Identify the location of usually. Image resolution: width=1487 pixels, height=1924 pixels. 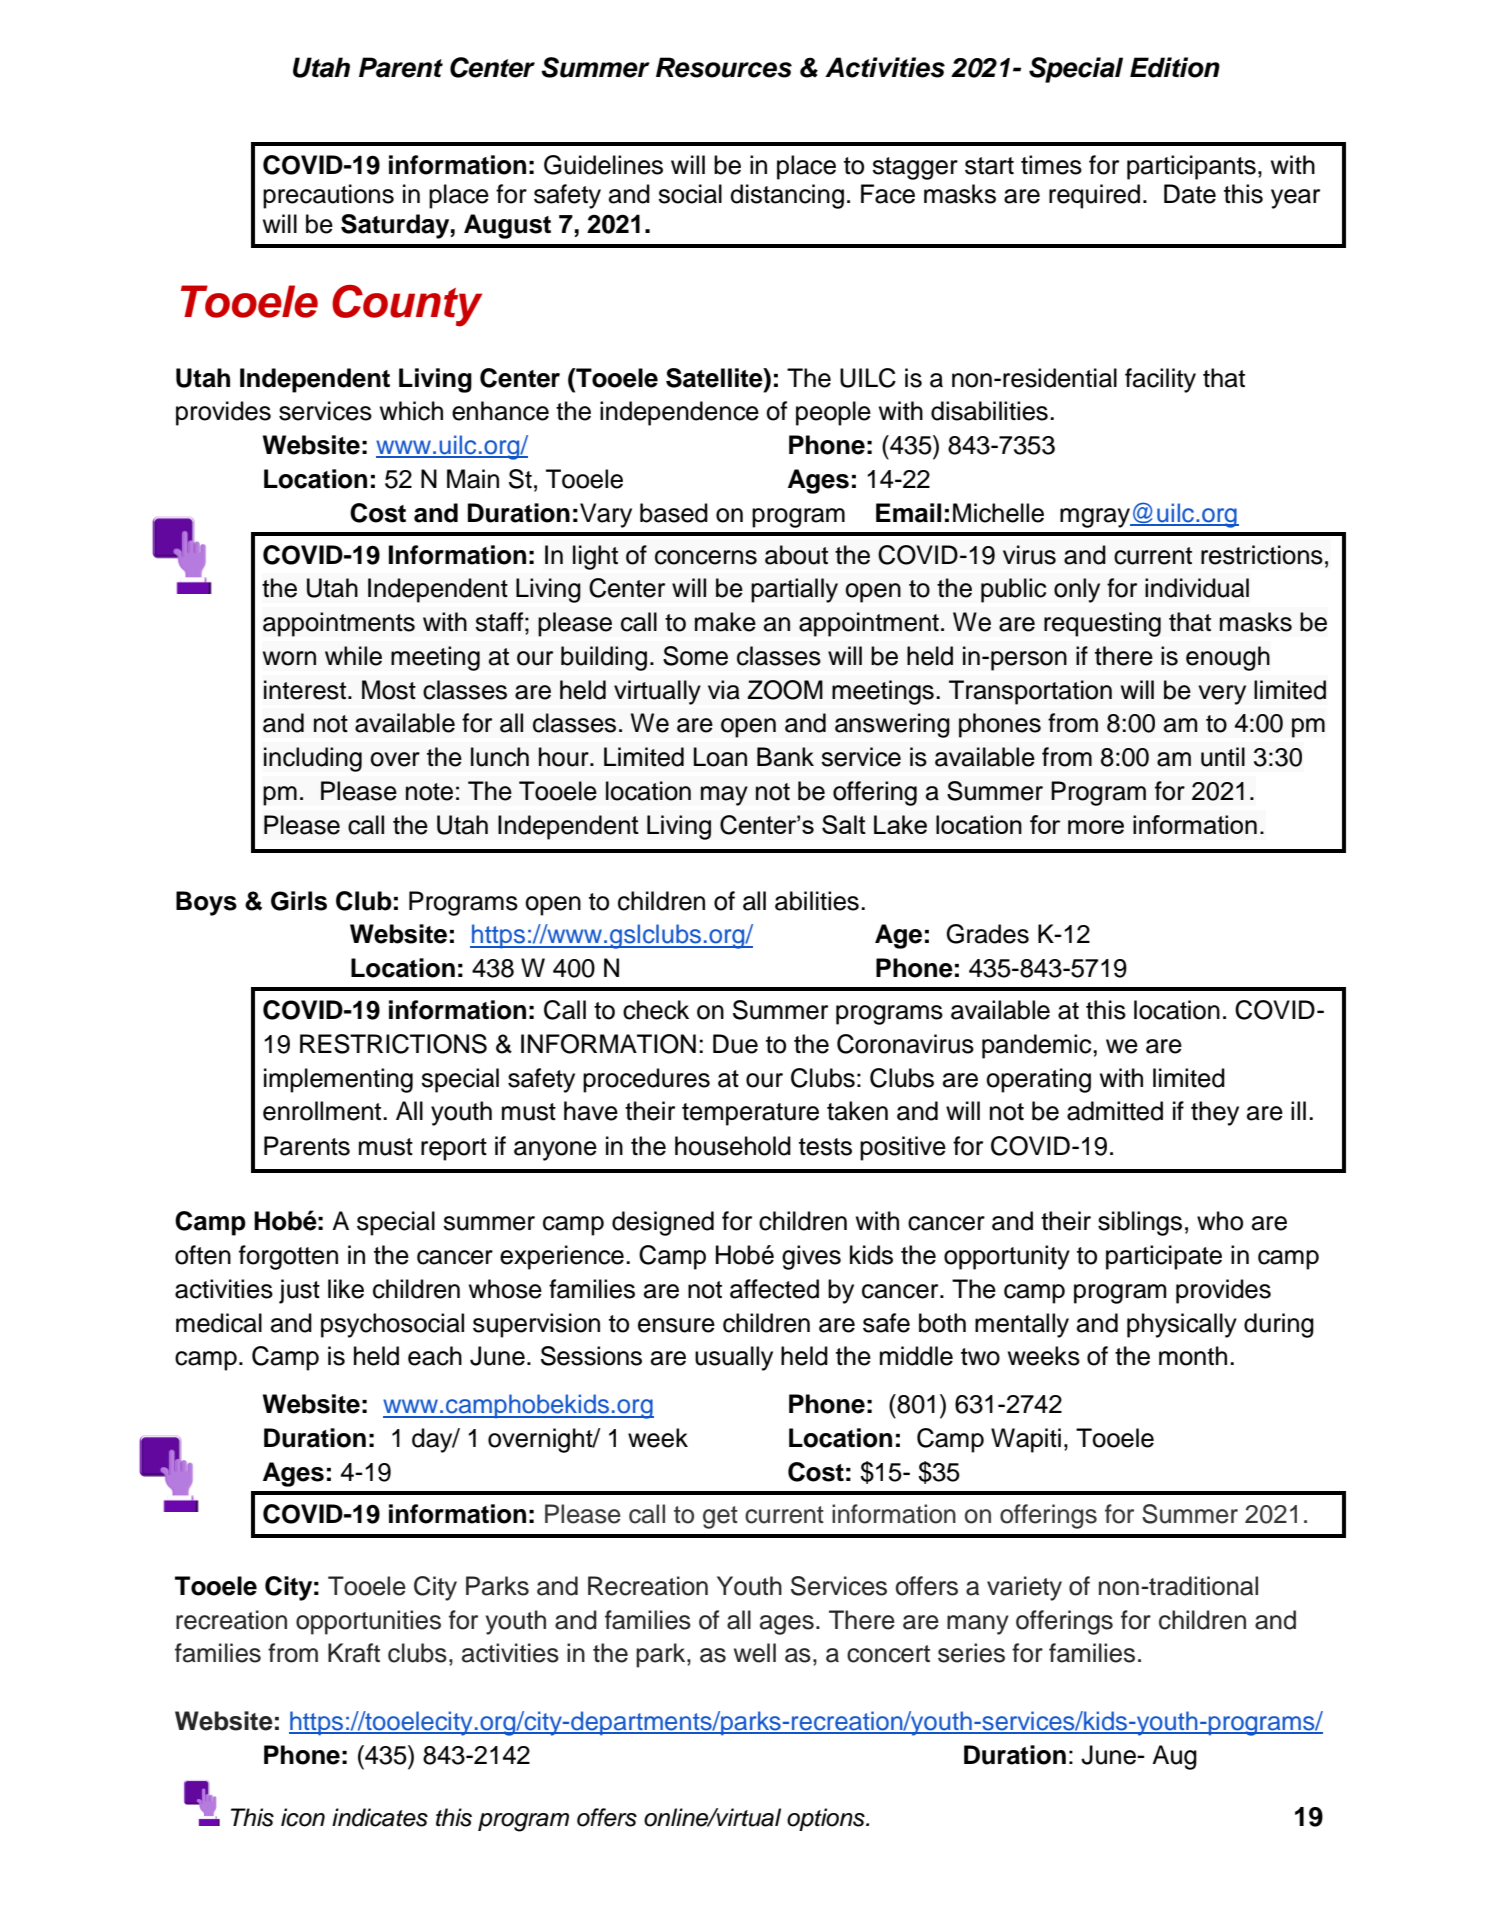
(734, 1358).
